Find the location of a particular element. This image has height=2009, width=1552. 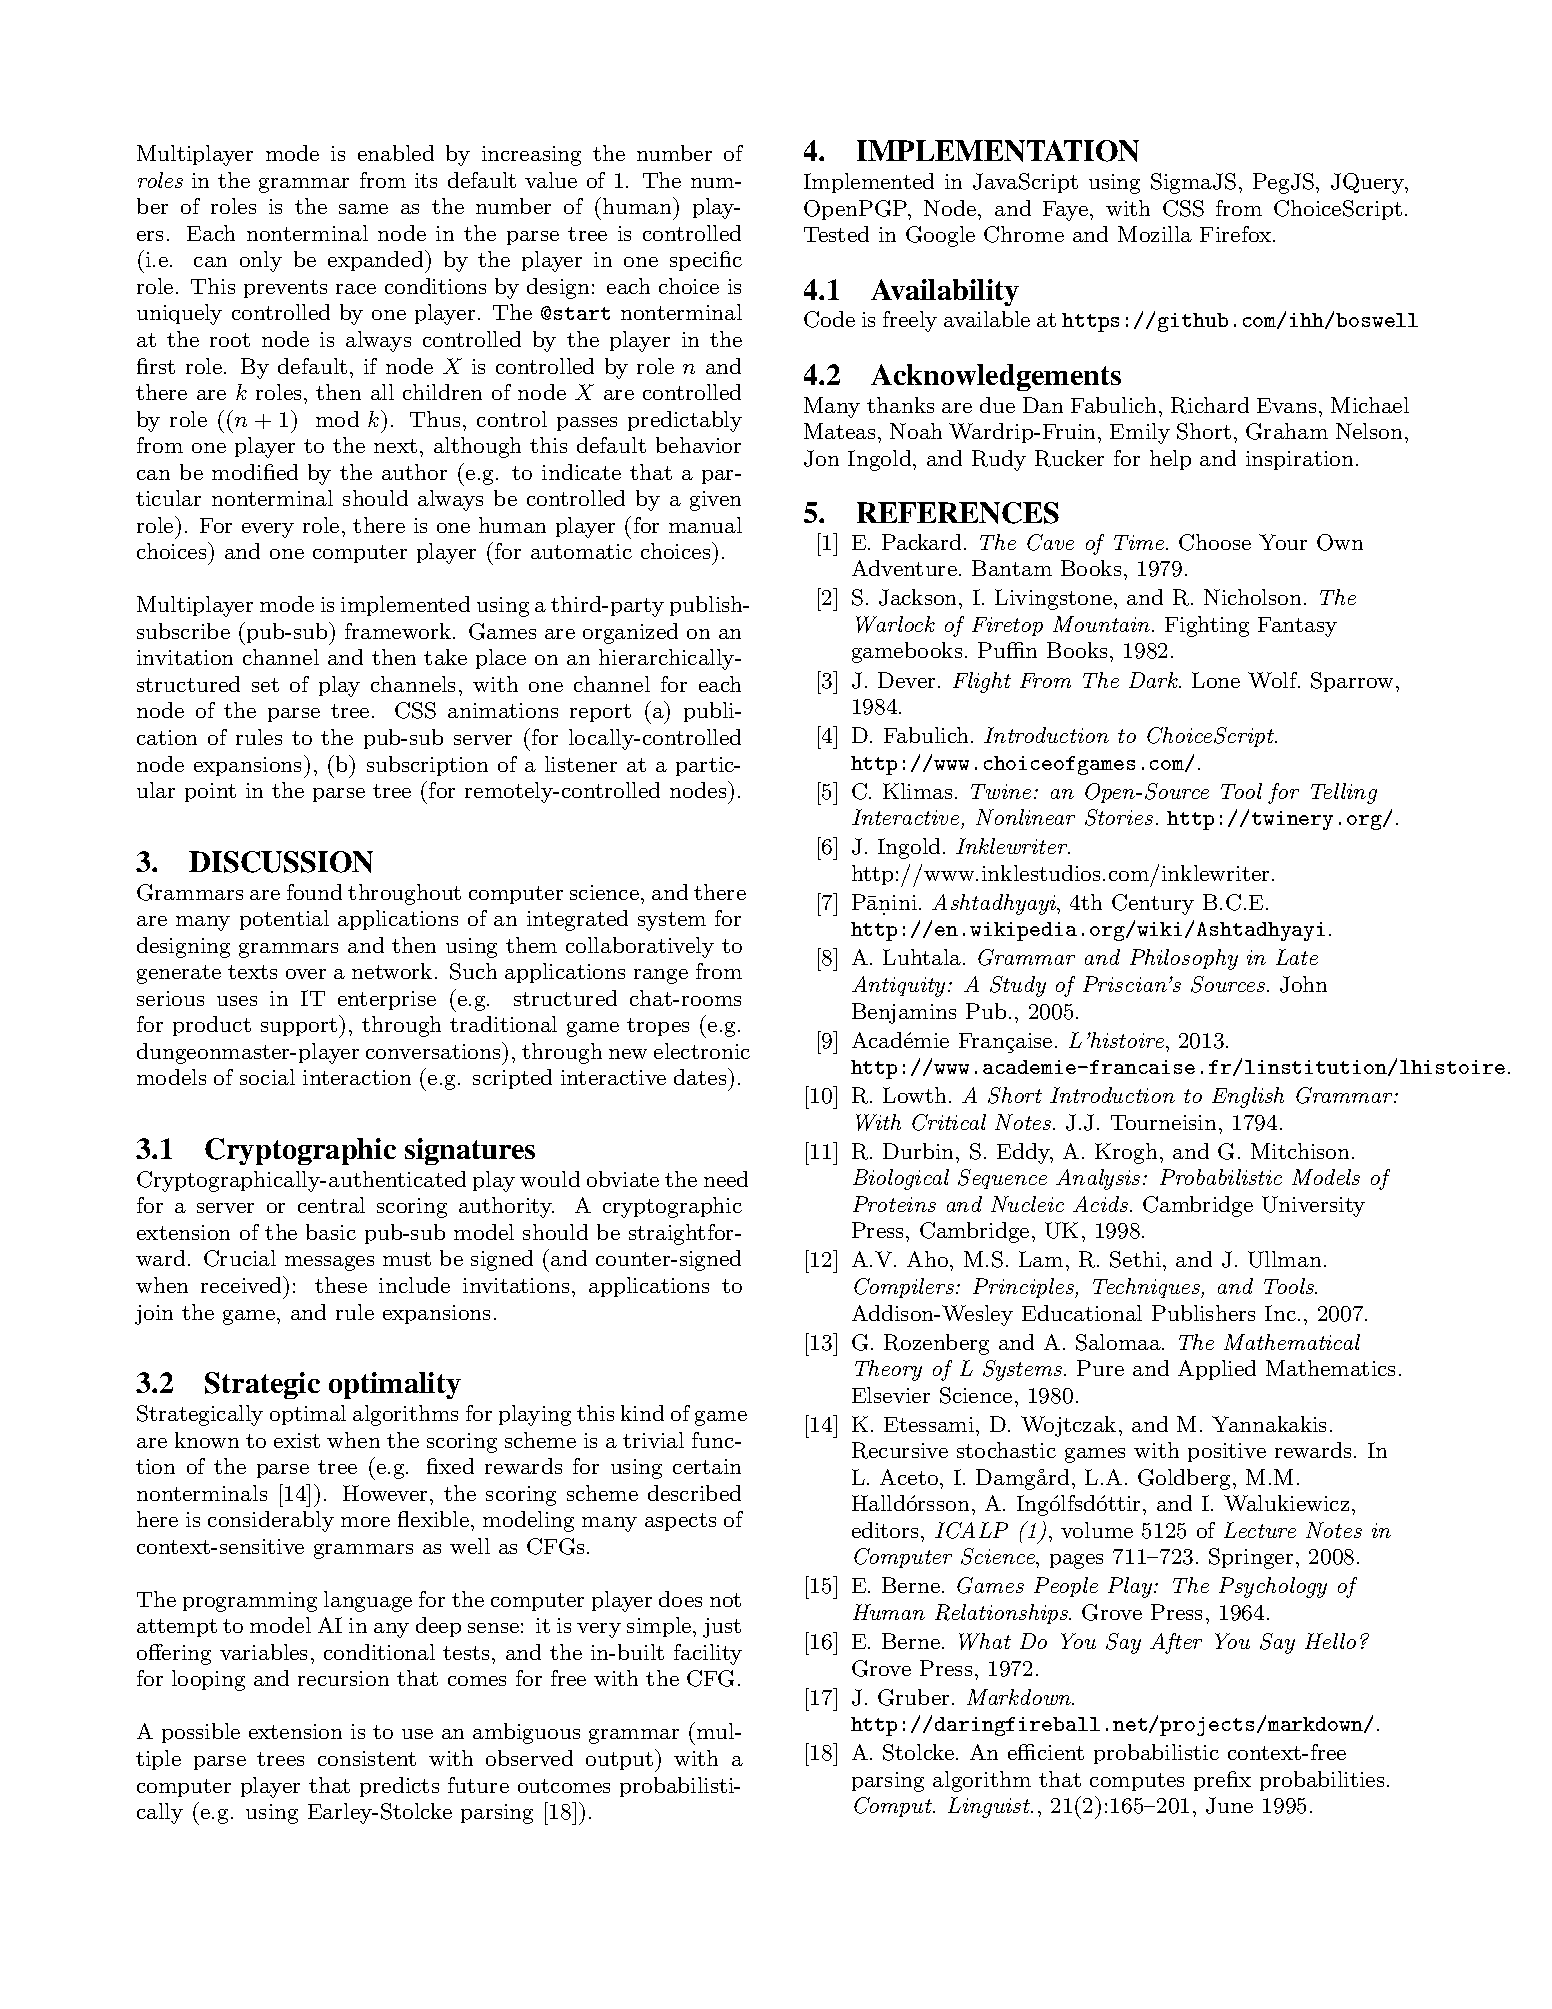

Firefox is located at coordinates (1235, 234).
